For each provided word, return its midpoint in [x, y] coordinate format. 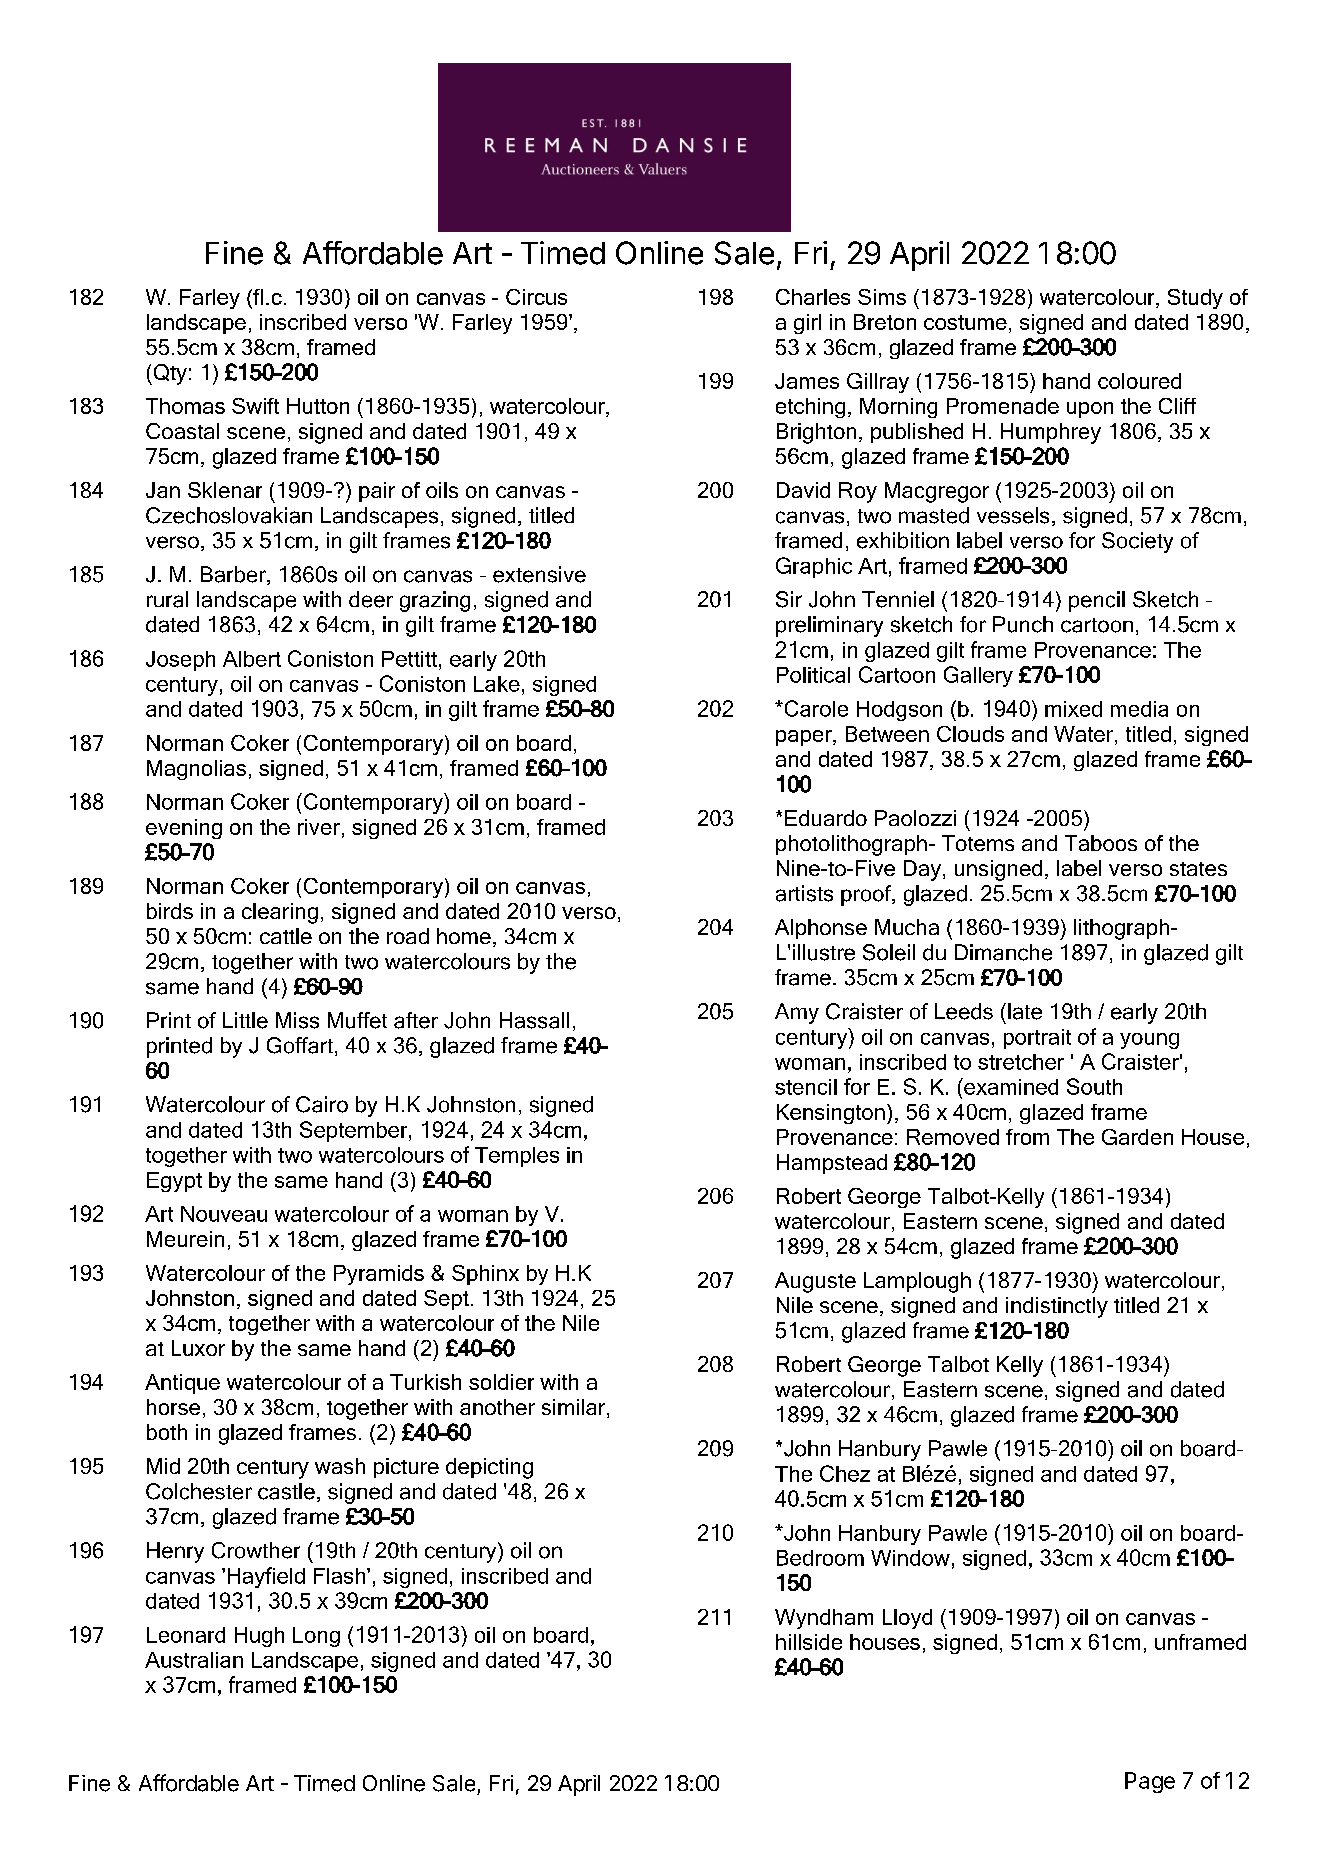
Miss [297, 1020]
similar [575, 1408]
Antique [182, 1384]
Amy [797, 1013]
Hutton [318, 406]
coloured [1139, 381]
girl [807, 324]
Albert [252, 659]
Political [813, 675]
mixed [1073, 709]
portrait [1037, 1039]
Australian [194, 1660]
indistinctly [1057, 1307]
